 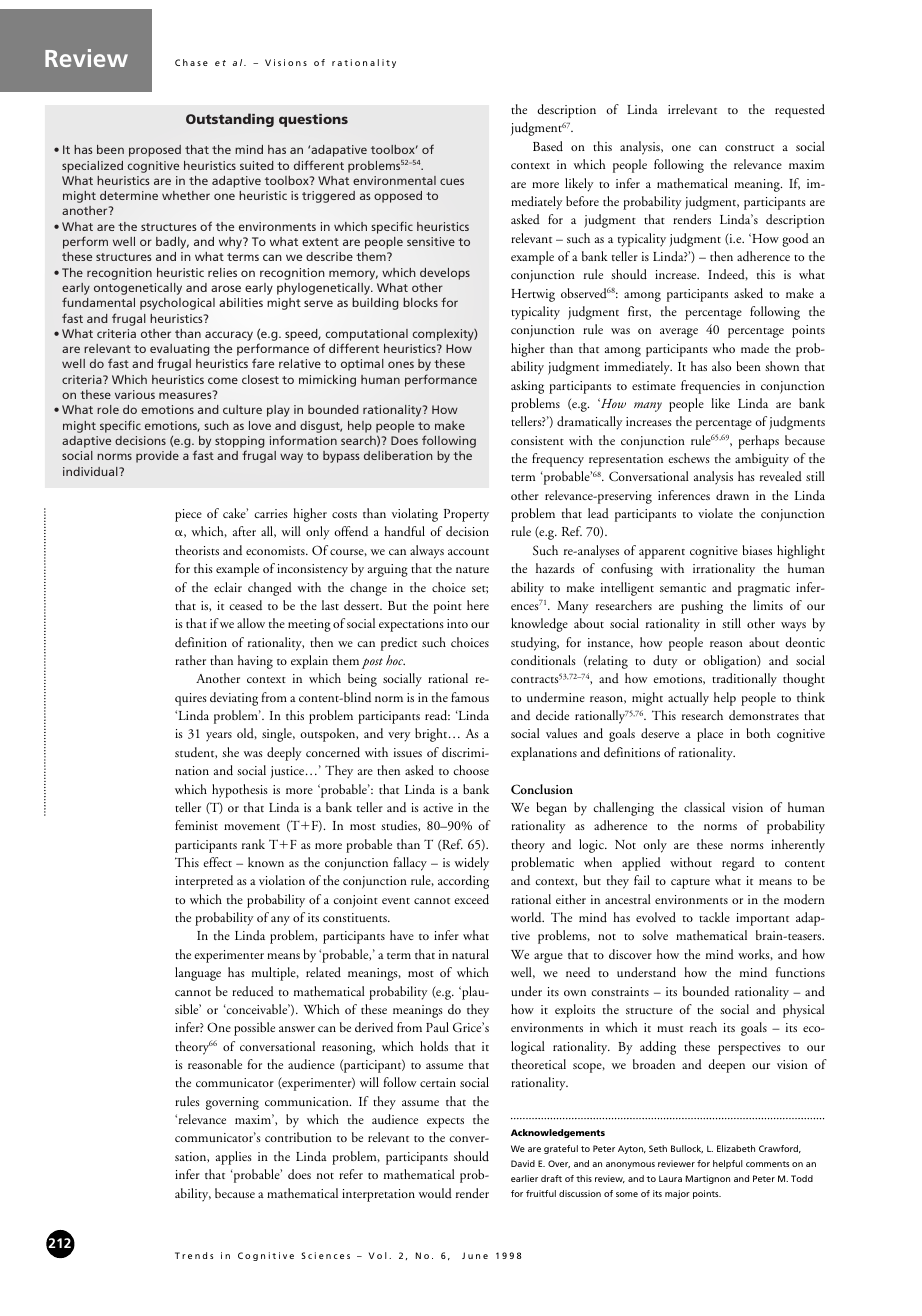 I want to click on traditionally, so click(x=744, y=680).
